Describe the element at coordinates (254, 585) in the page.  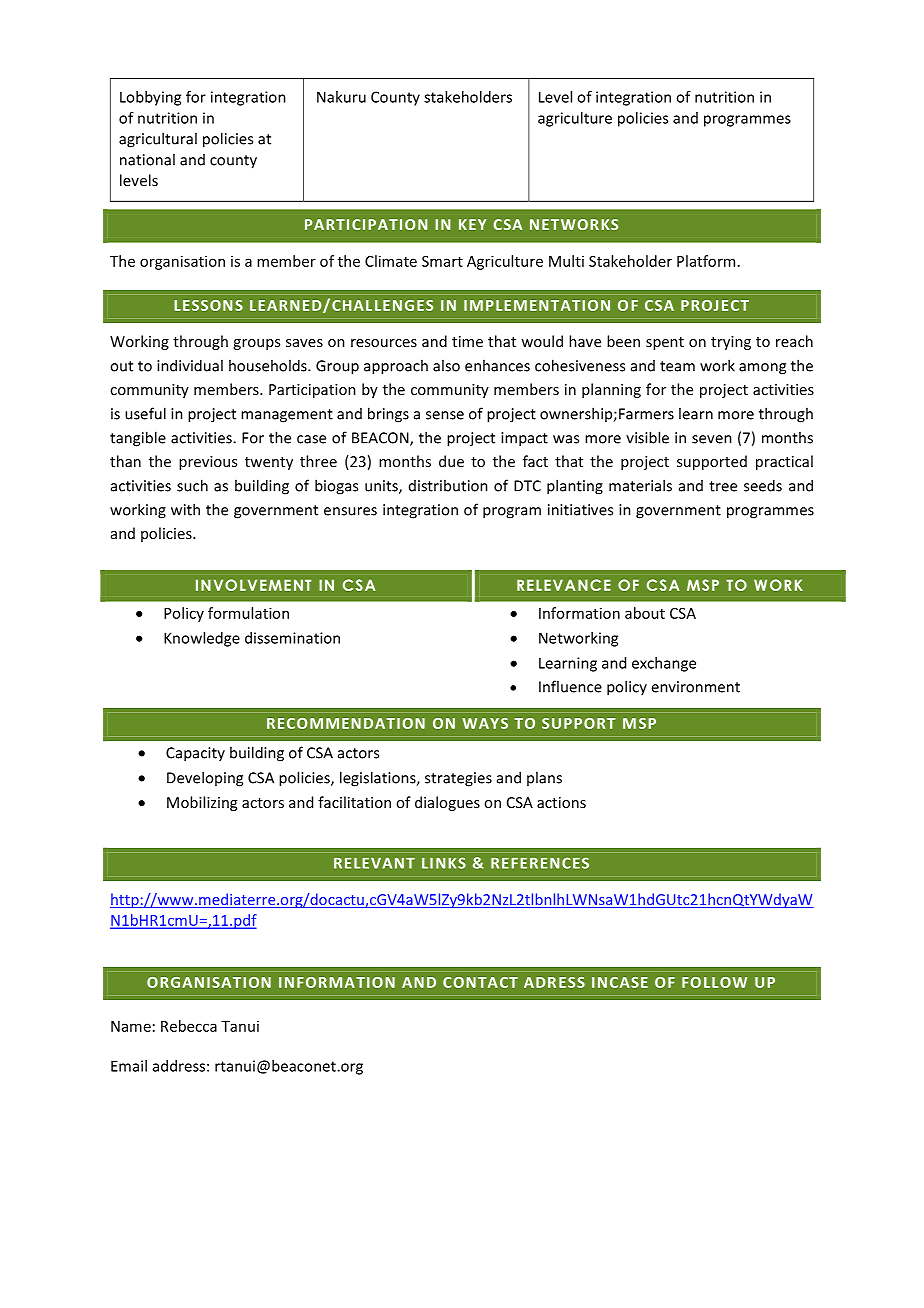
I see `INVOLVEMENT` at that location.
